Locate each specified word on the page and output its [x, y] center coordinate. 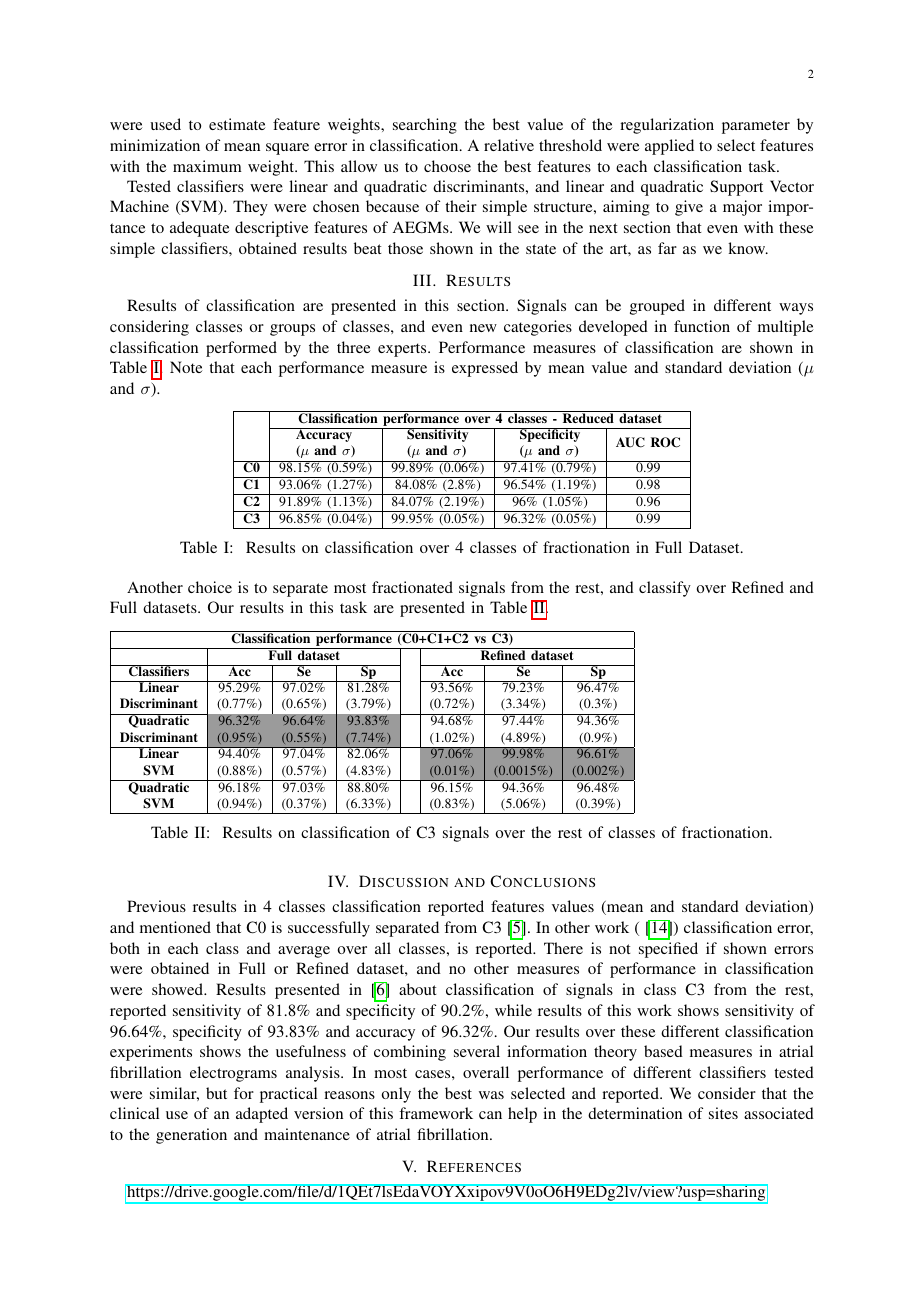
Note [186, 367]
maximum [207, 166]
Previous [156, 906]
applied [669, 147]
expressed [485, 369]
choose [447, 166]
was [491, 1095]
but [216, 1093]
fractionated [412, 587]
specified [668, 950]
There [563, 948]
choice [210, 587]
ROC [665, 442]
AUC [630, 442]
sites [723, 1113]
